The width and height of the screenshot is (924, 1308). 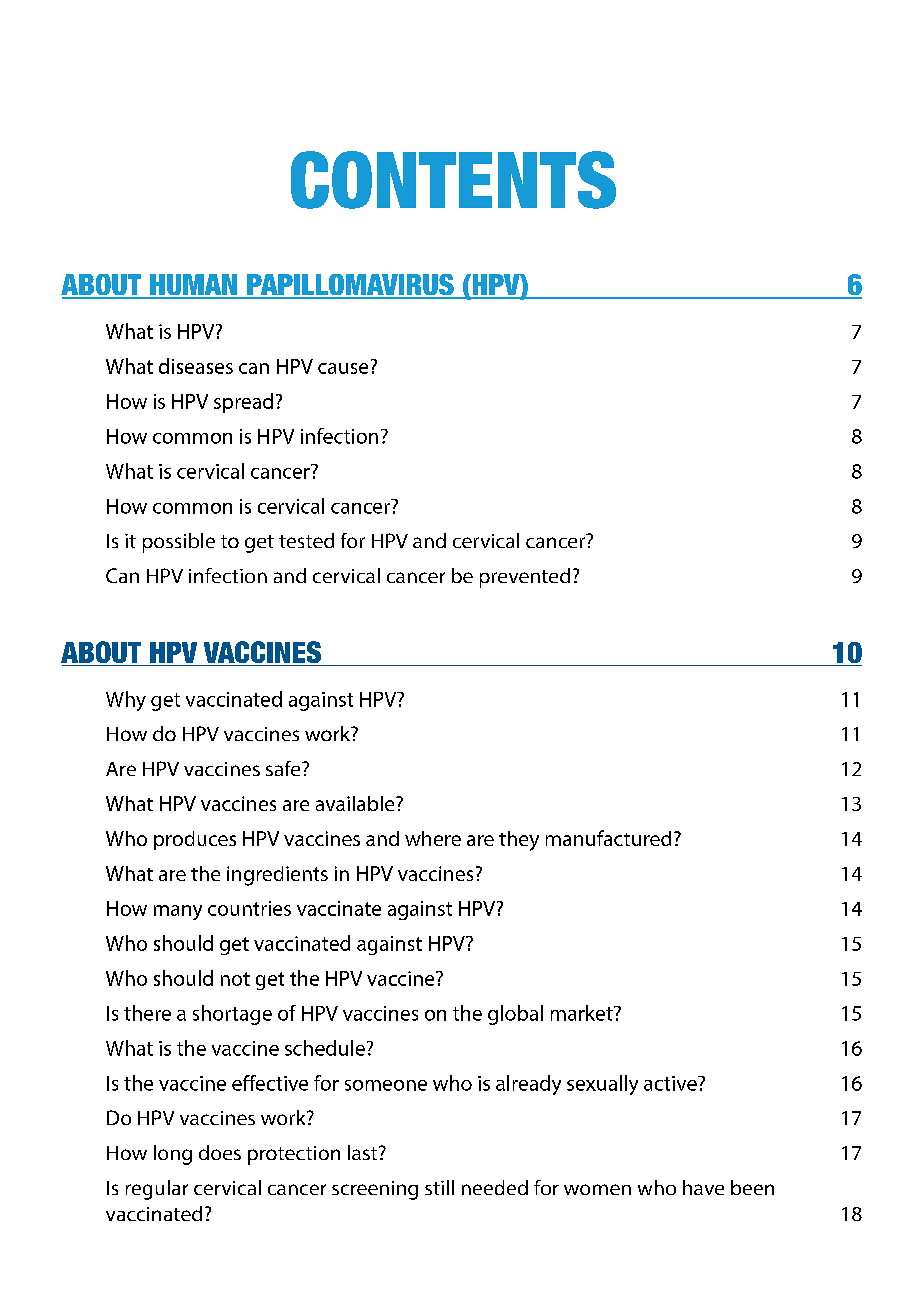 I want to click on have, so click(x=703, y=1187).
